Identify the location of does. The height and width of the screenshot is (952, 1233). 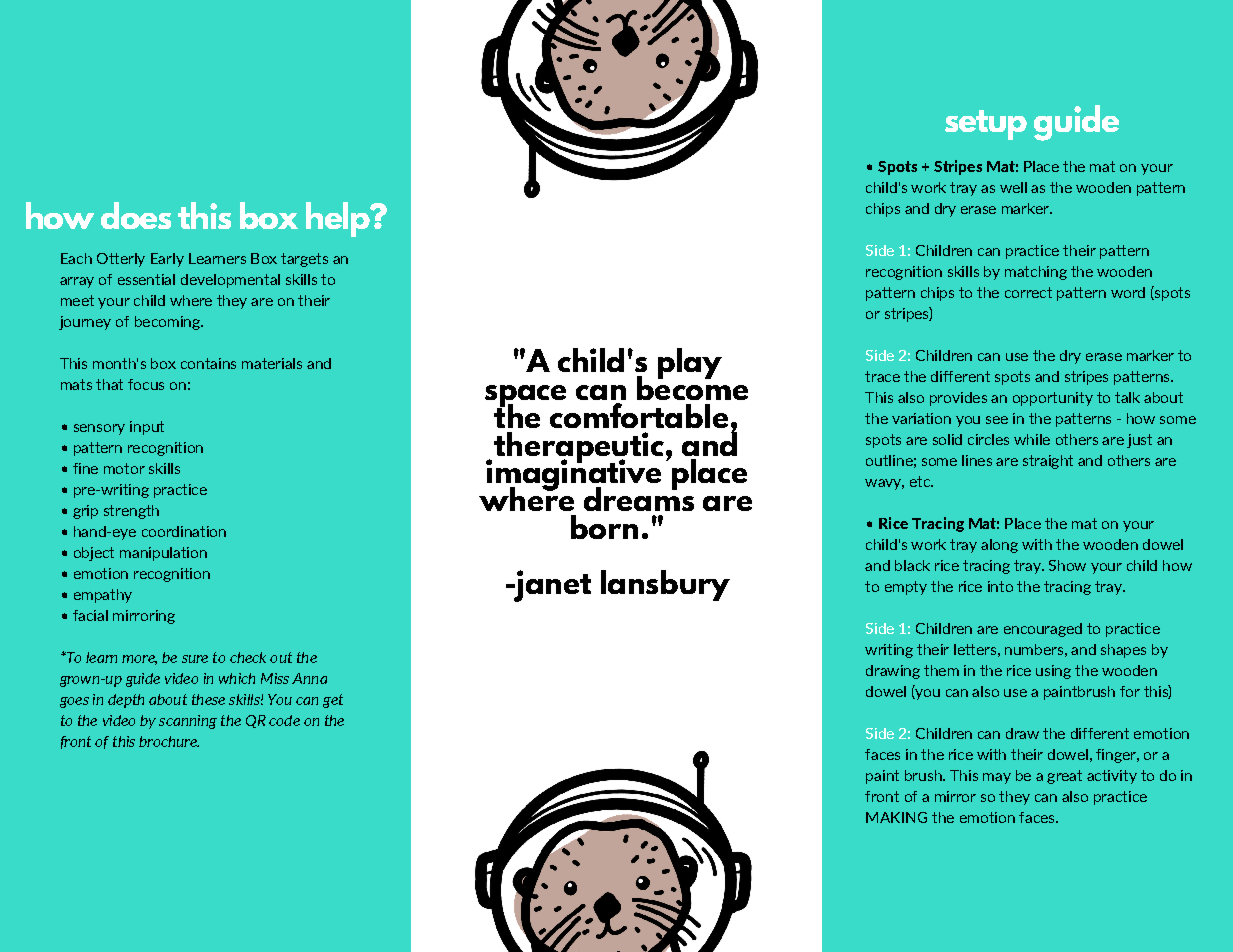
(136, 215).
